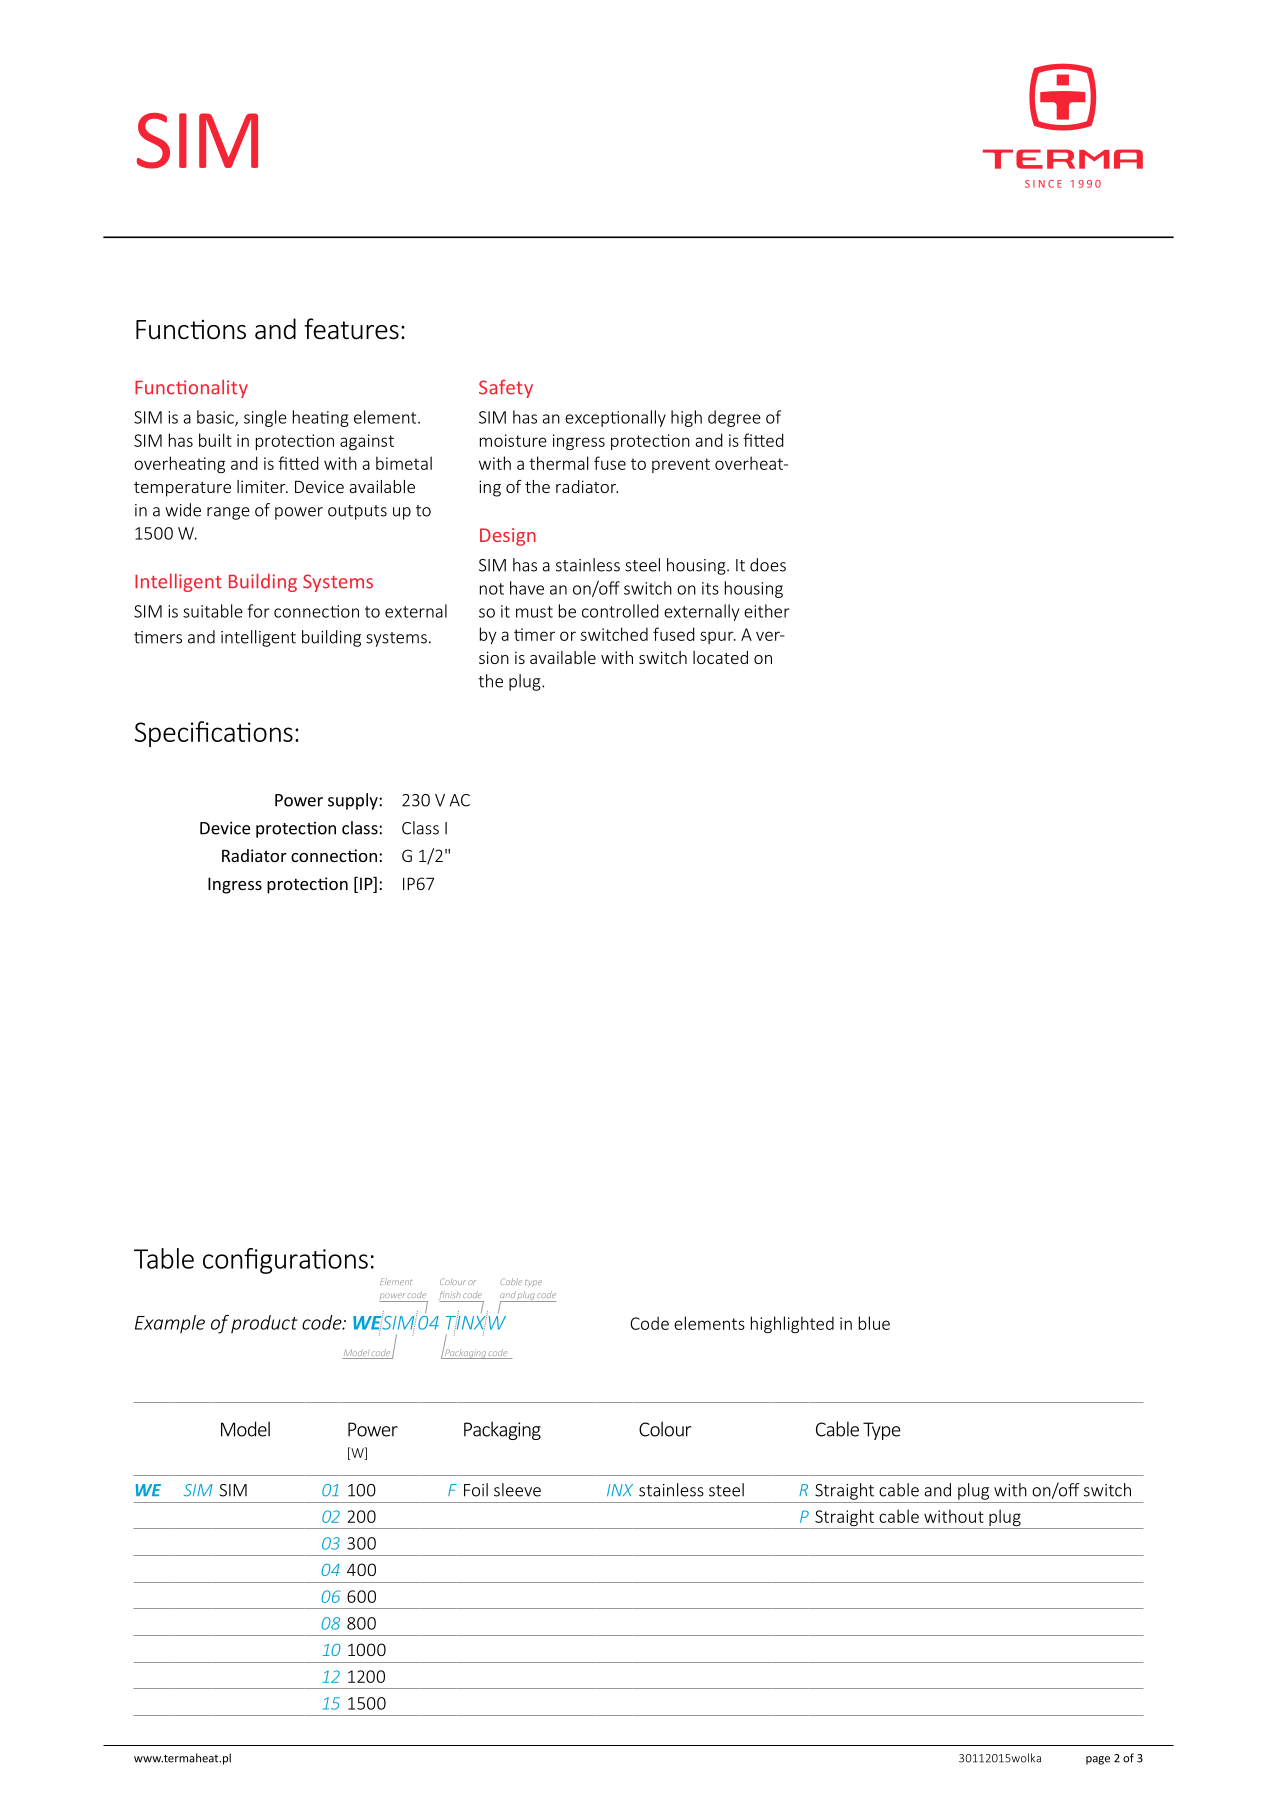 This screenshot has width=1277, height=1807. Describe the element at coordinates (354, 801) in the screenshot. I see `supply` at that location.
